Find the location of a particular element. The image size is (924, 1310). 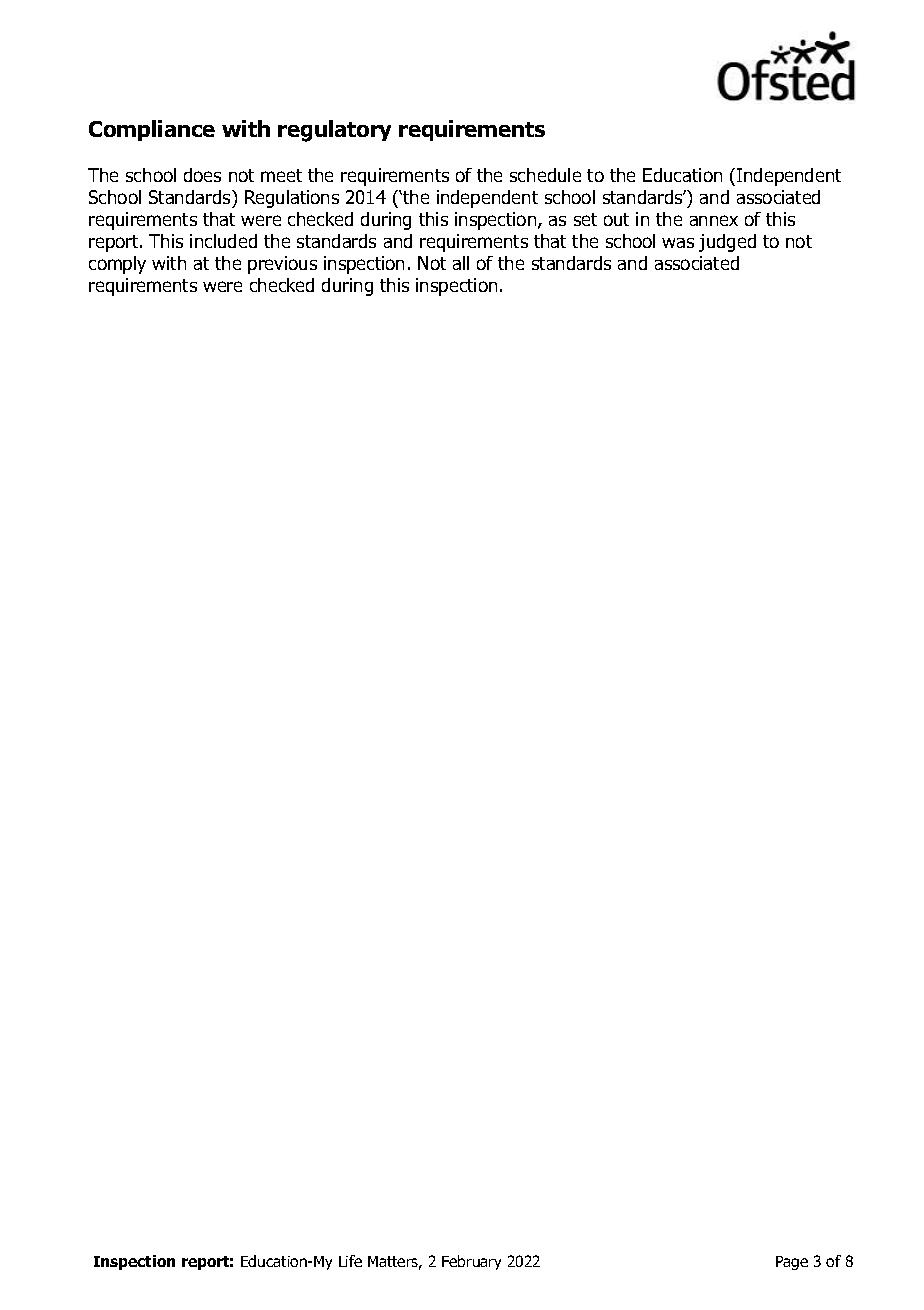

judged is located at coordinates (727, 243).
